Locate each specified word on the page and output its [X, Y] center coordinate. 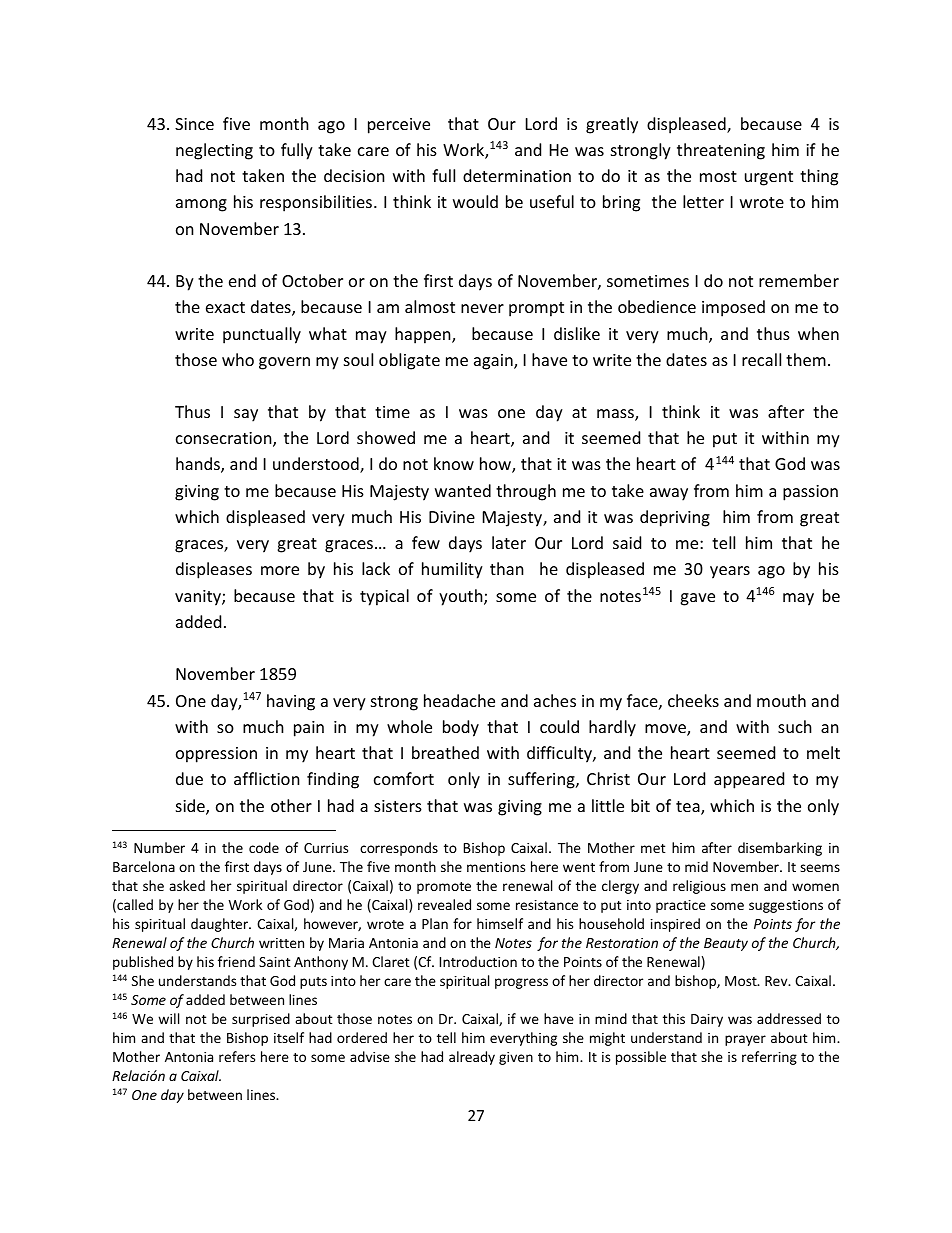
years [730, 572]
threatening [721, 151]
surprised [261, 1020]
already [472, 1058]
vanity [199, 598]
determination [517, 175]
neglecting [214, 151]
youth [462, 597]
